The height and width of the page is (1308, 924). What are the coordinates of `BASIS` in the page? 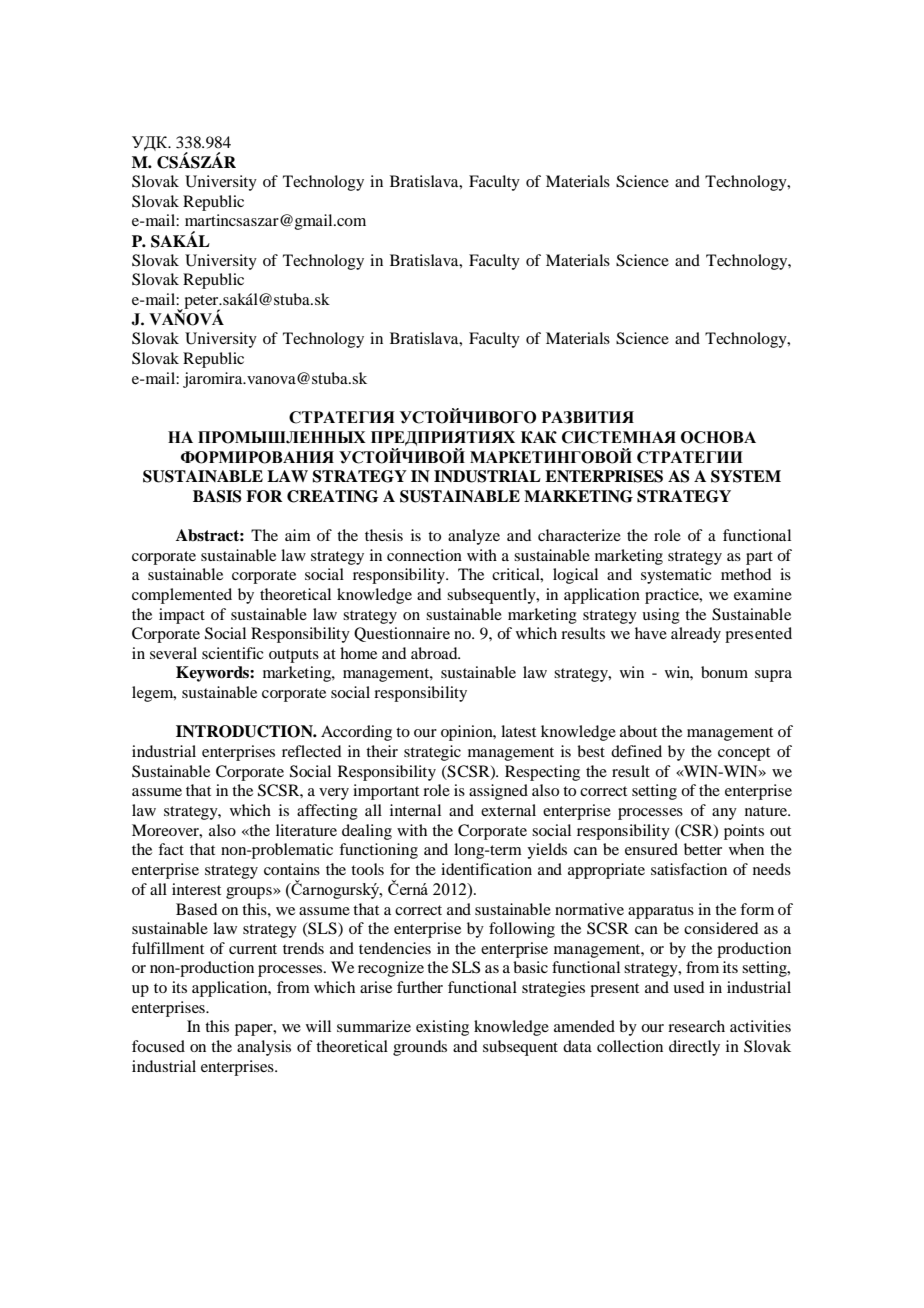 It's located at (217, 496).
